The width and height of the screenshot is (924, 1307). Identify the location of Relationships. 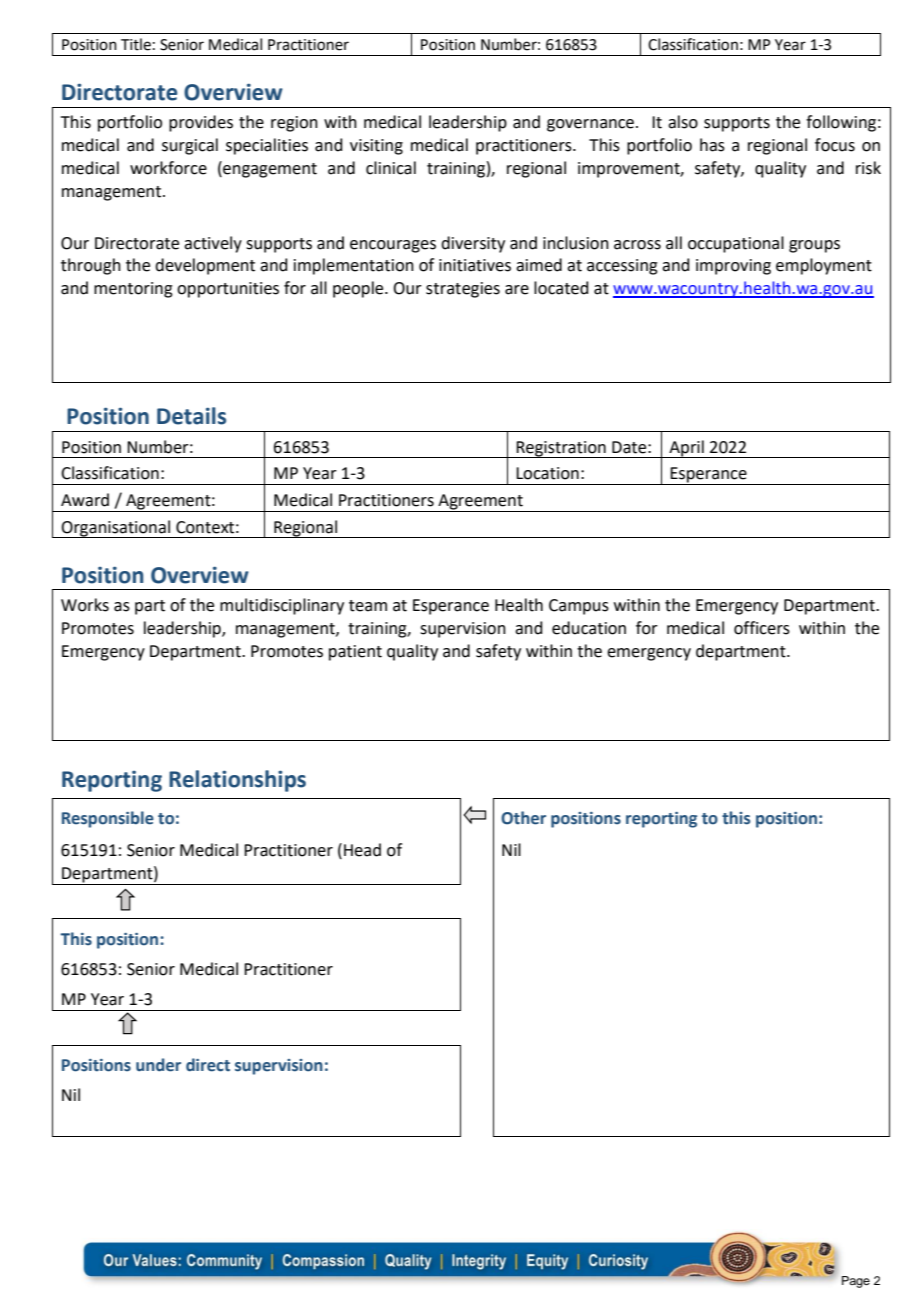
(237, 781).
